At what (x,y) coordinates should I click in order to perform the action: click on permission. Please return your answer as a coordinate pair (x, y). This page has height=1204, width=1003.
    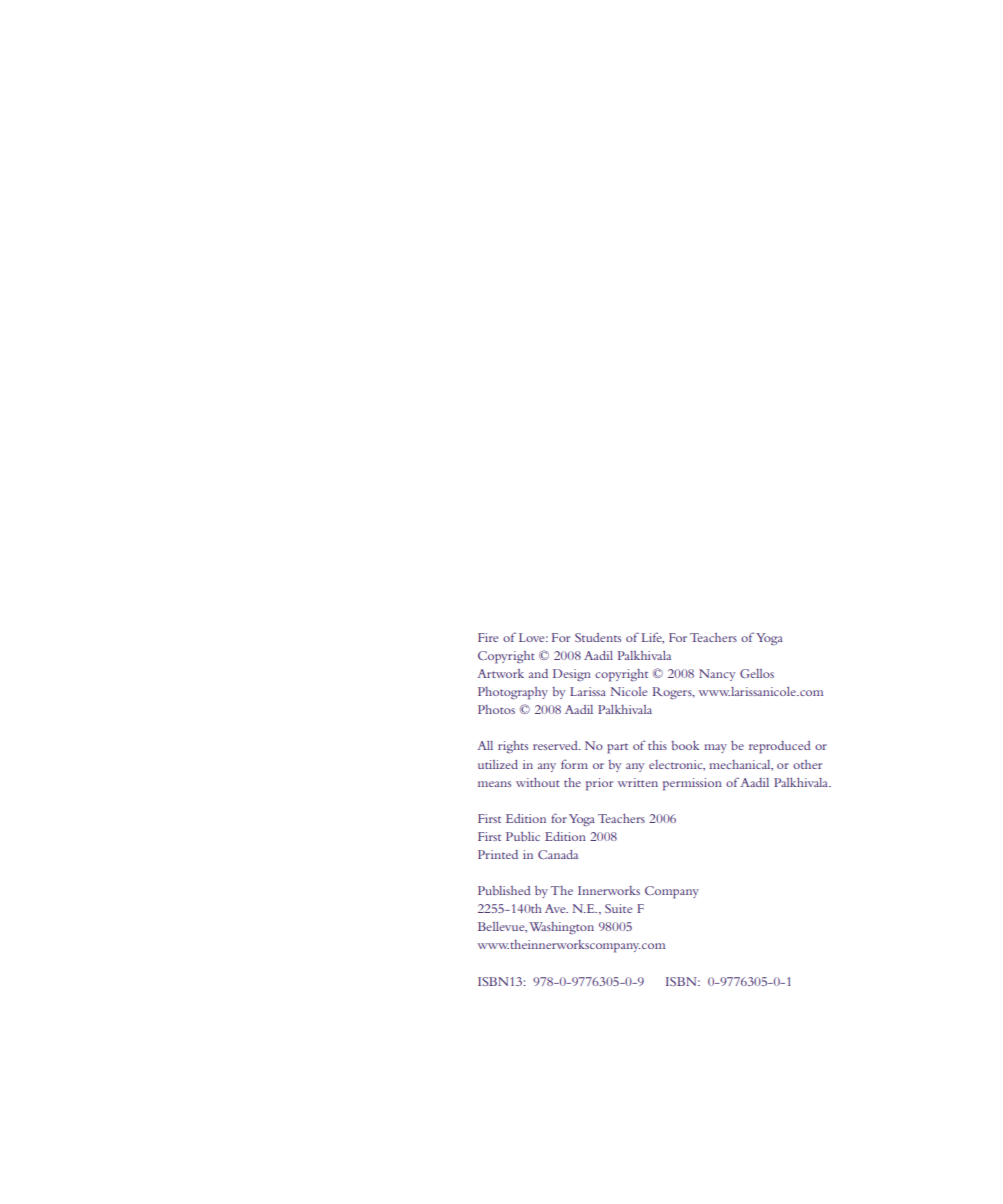
    Looking at the image, I should click on (692, 784).
